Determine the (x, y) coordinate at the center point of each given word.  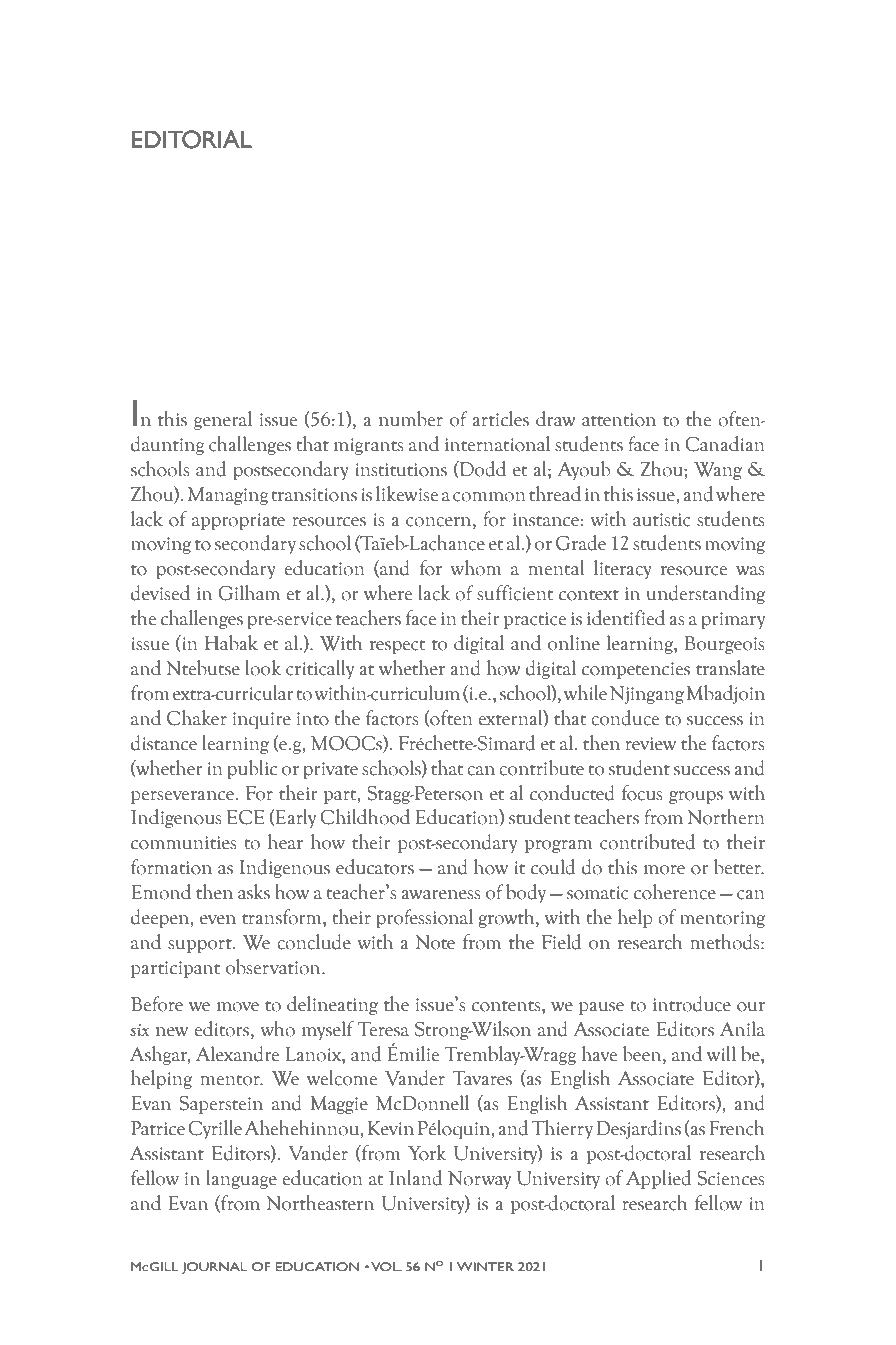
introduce (692, 1004)
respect (397, 647)
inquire (262, 720)
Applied (658, 1179)
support (201, 946)
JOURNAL (214, 1268)
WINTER (485, 1266)
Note (435, 942)
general (223, 420)
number (411, 419)
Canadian (725, 444)
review (651, 744)
